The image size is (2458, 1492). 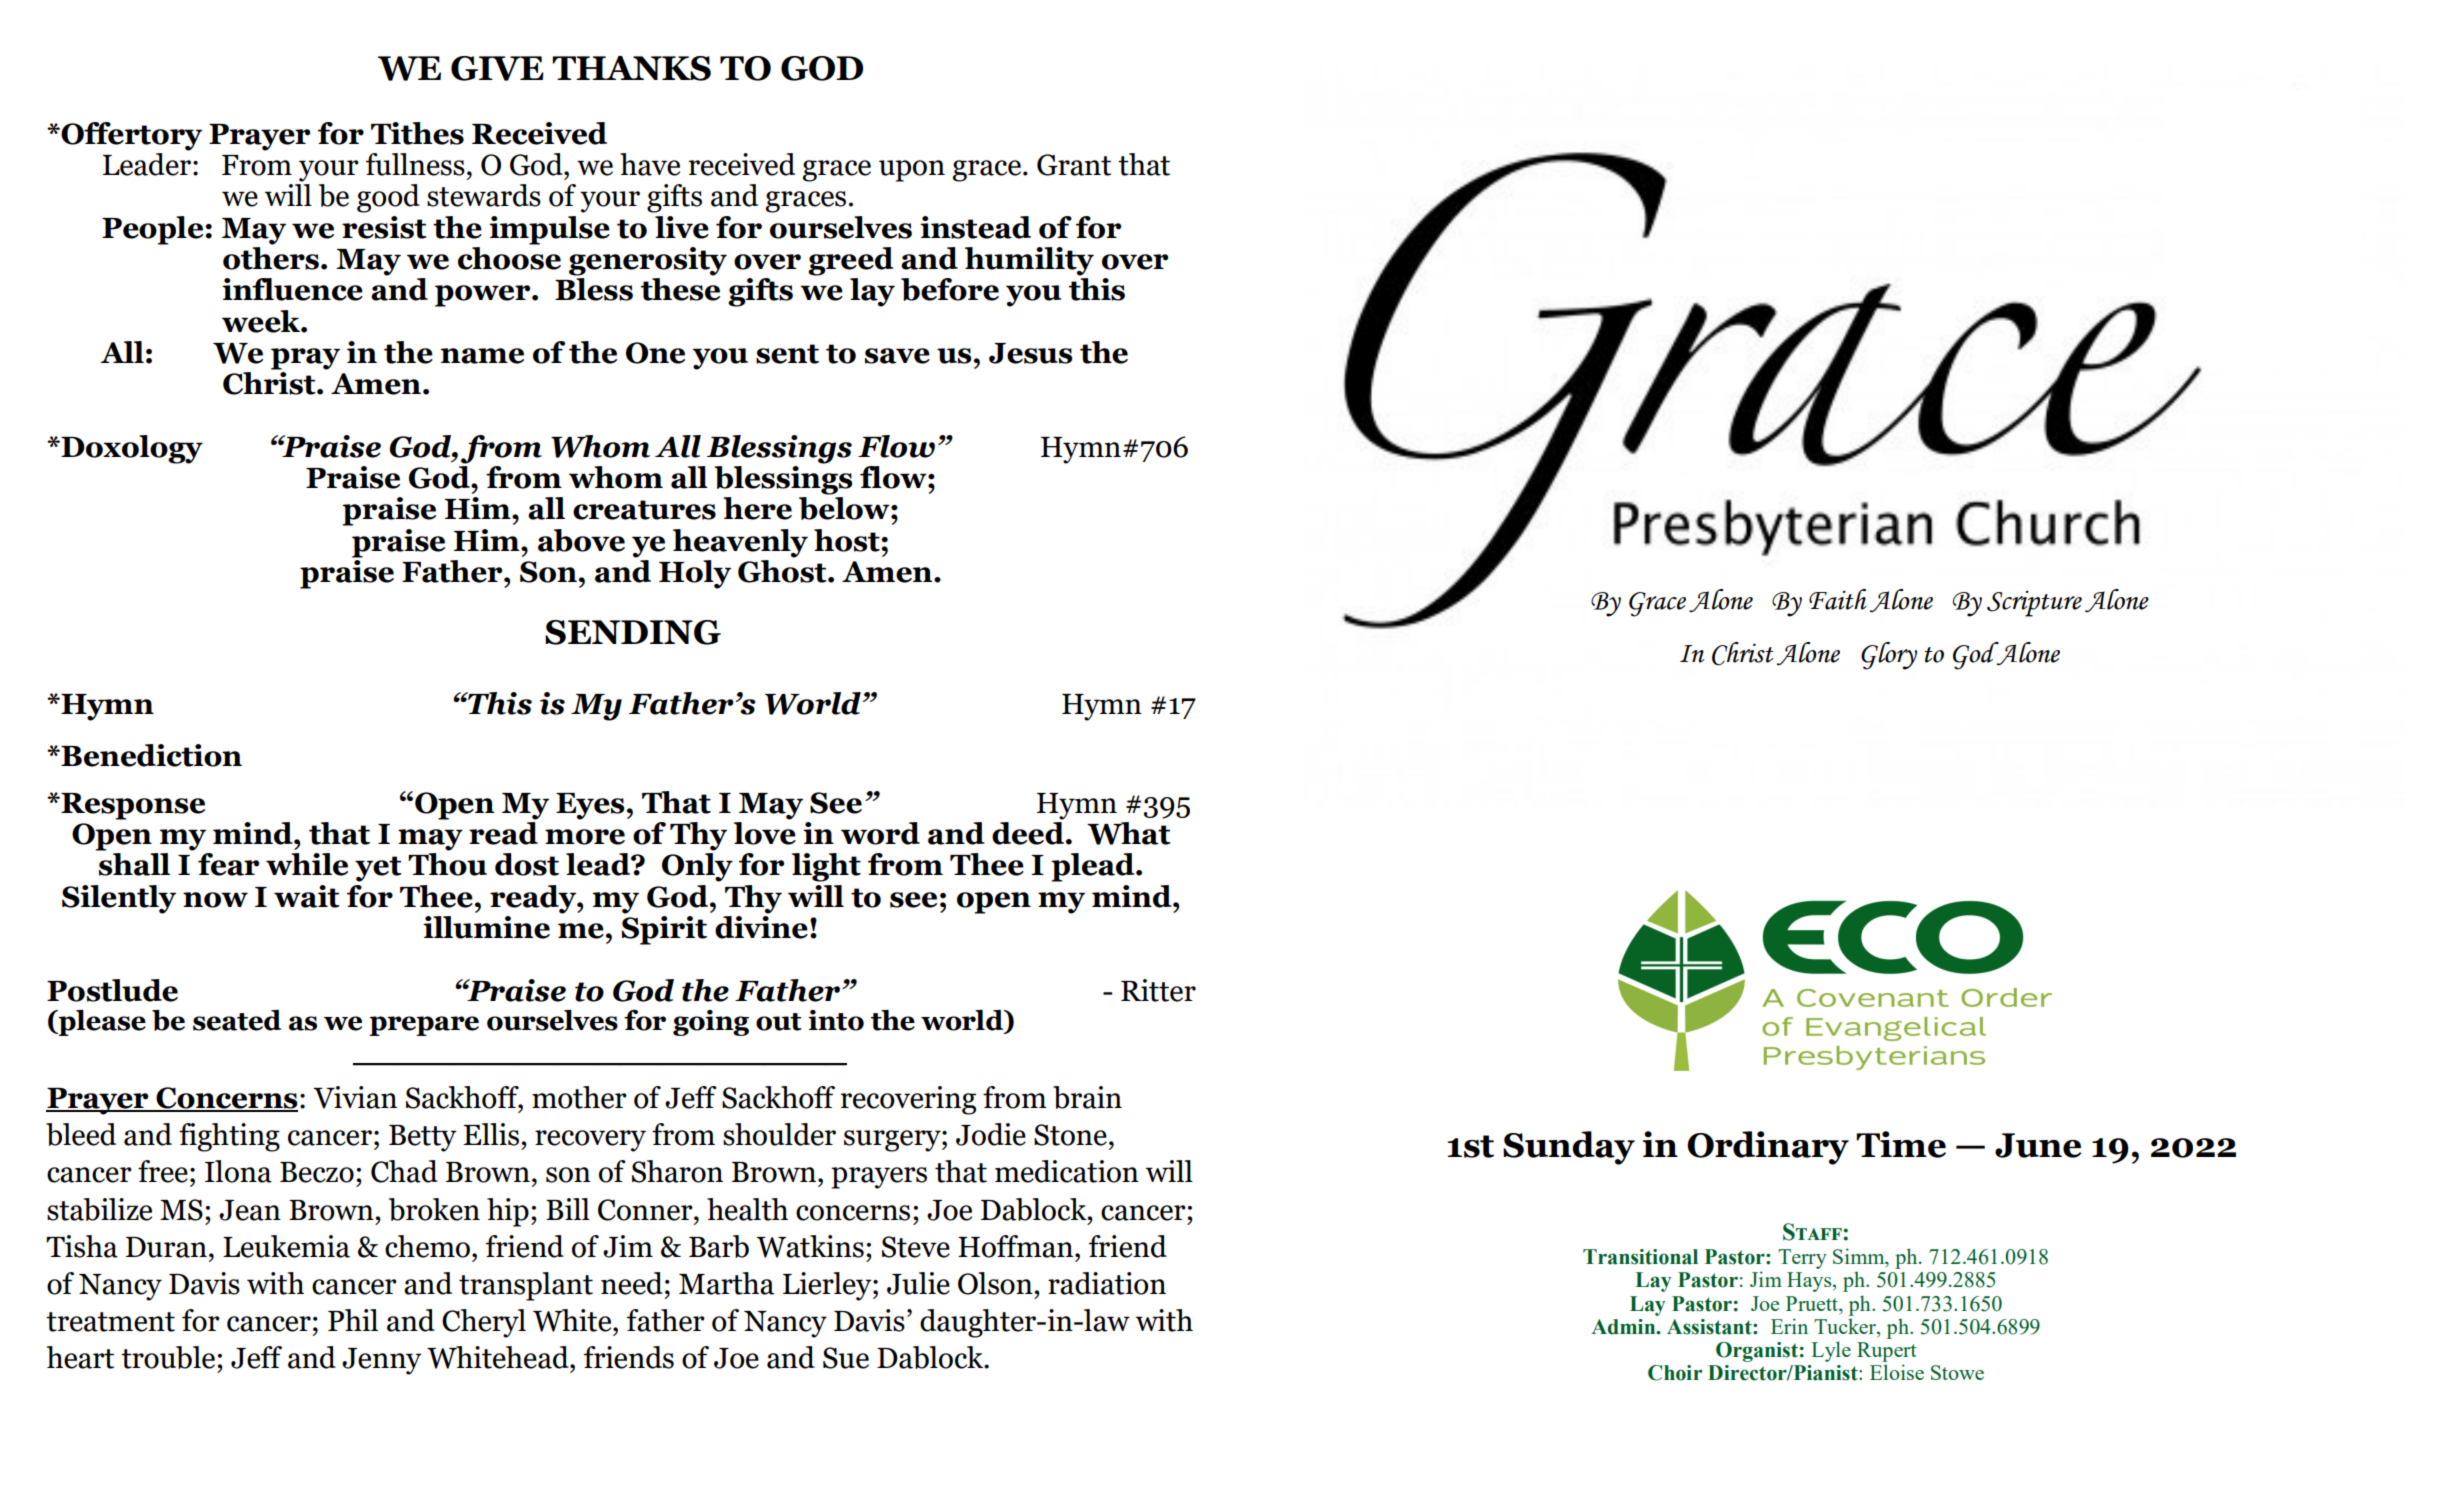 What do you see at coordinates (237, 1020) in the page?
I see `seated` at bounding box center [237, 1020].
